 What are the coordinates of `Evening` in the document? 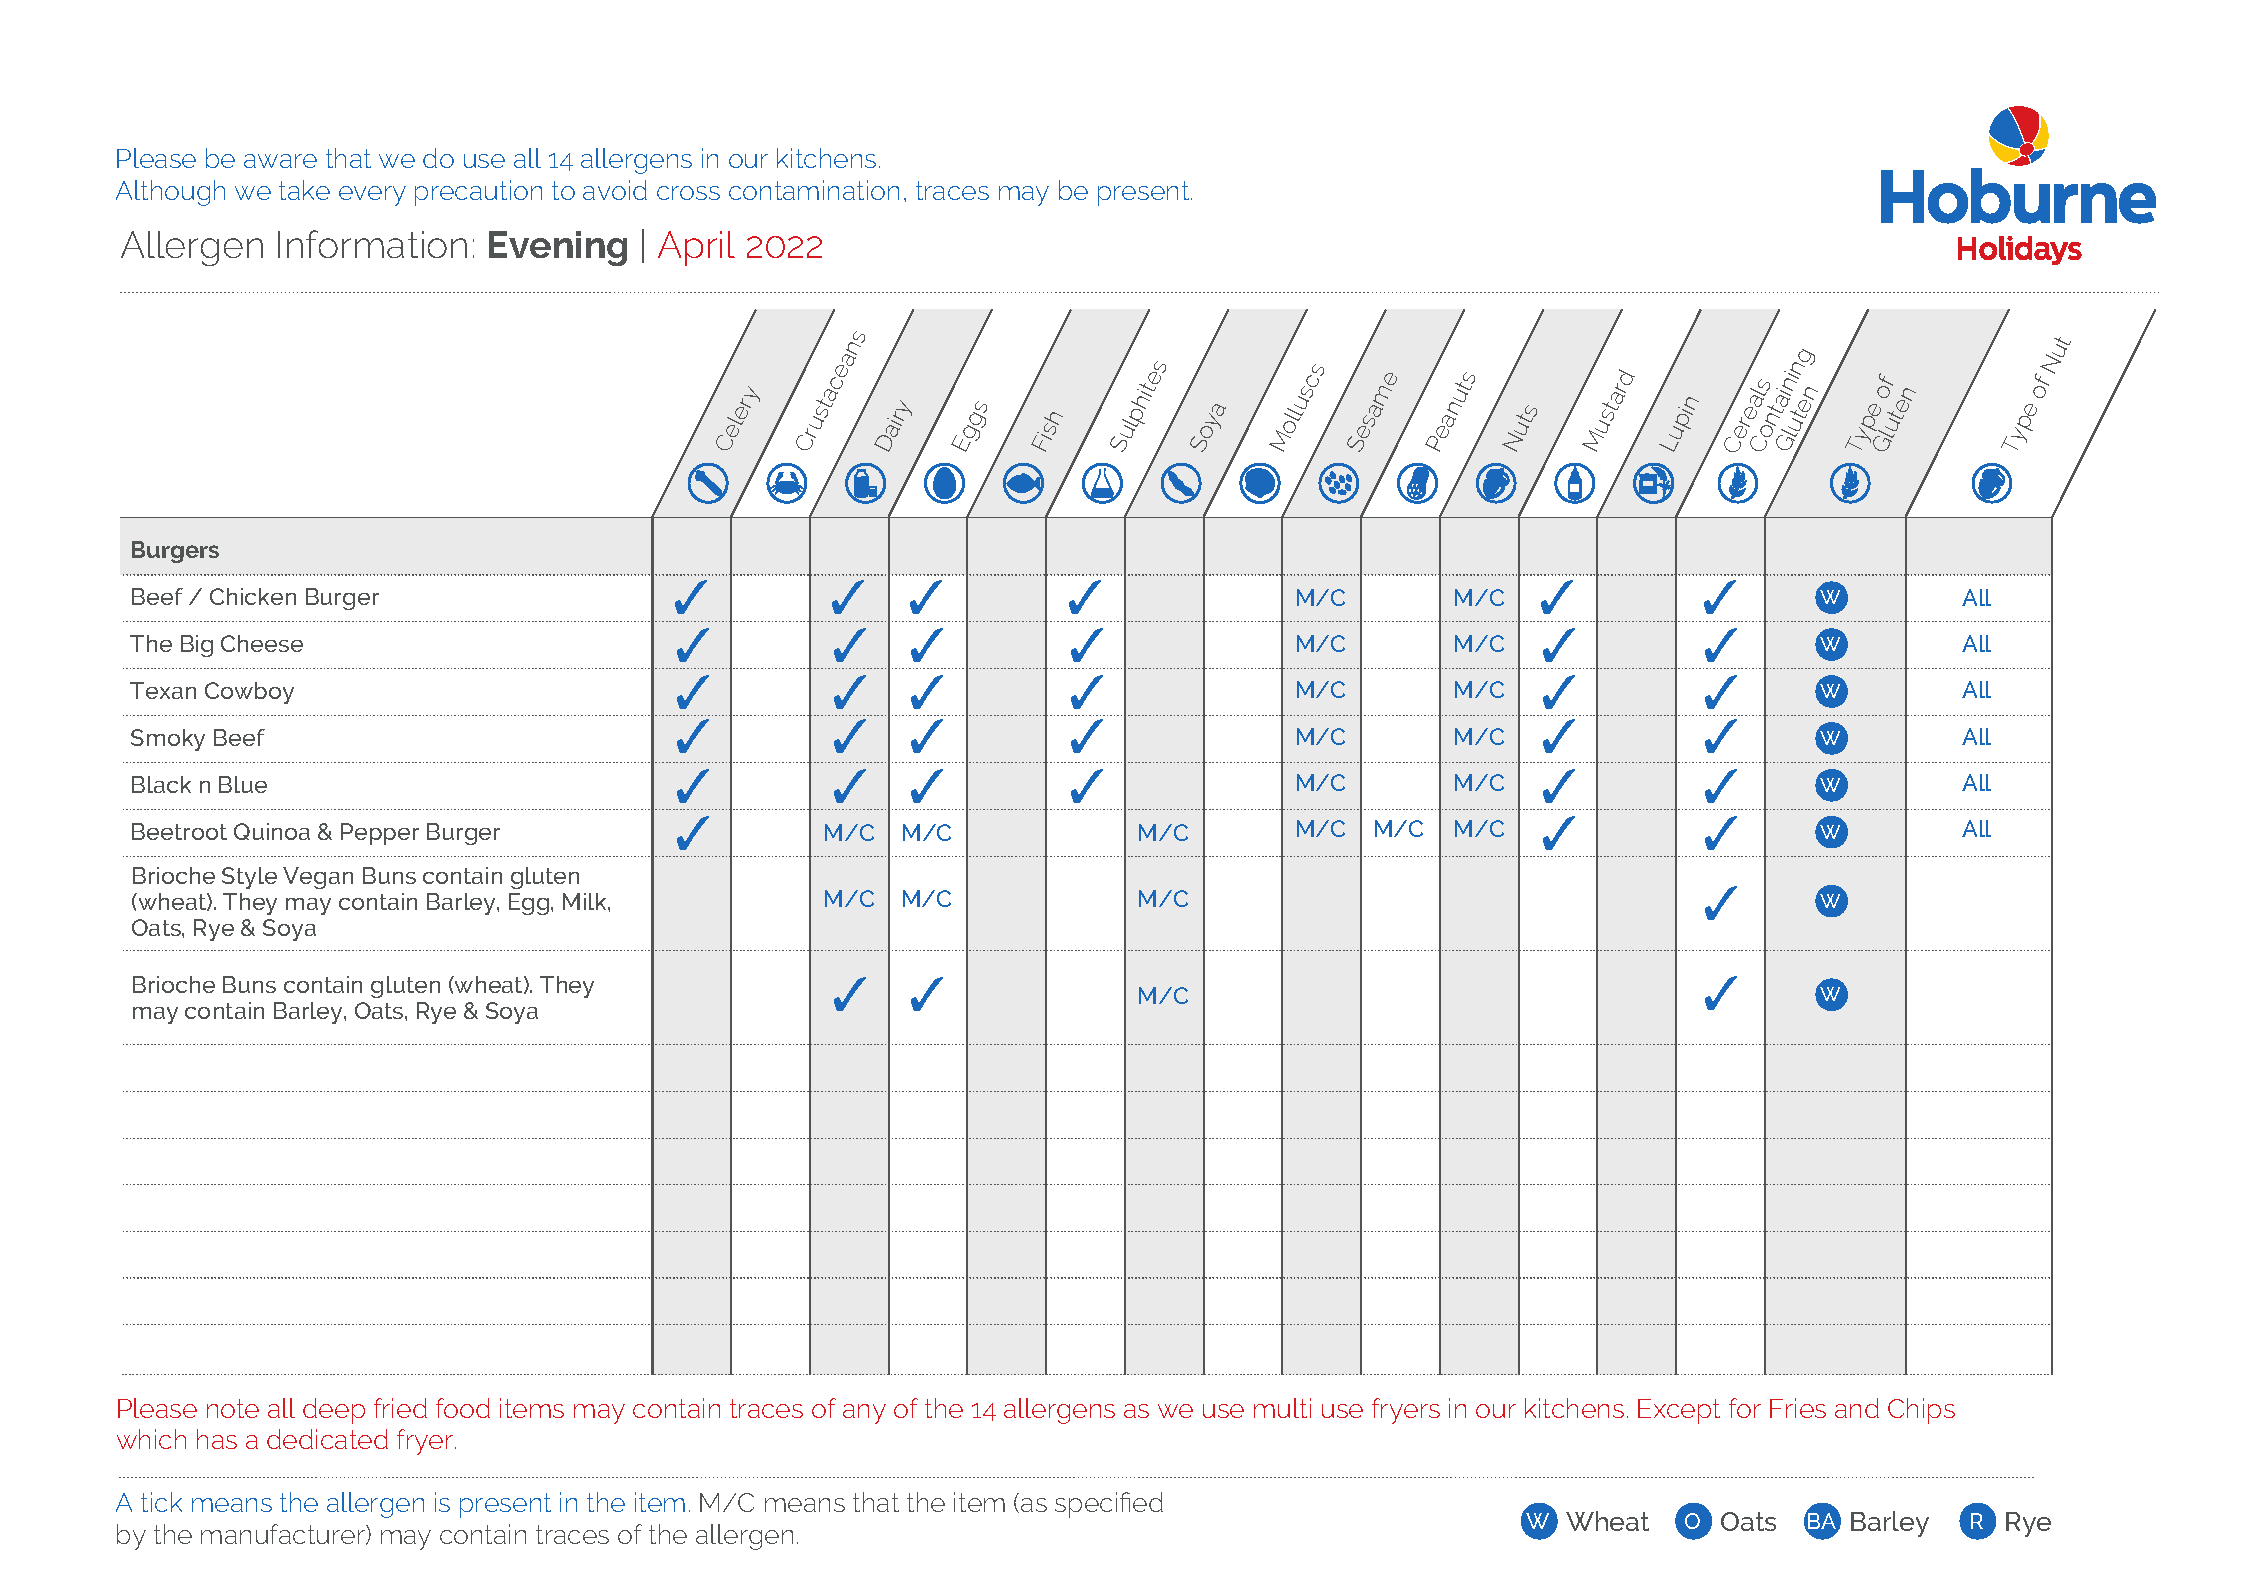 It's located at (558, 248).
